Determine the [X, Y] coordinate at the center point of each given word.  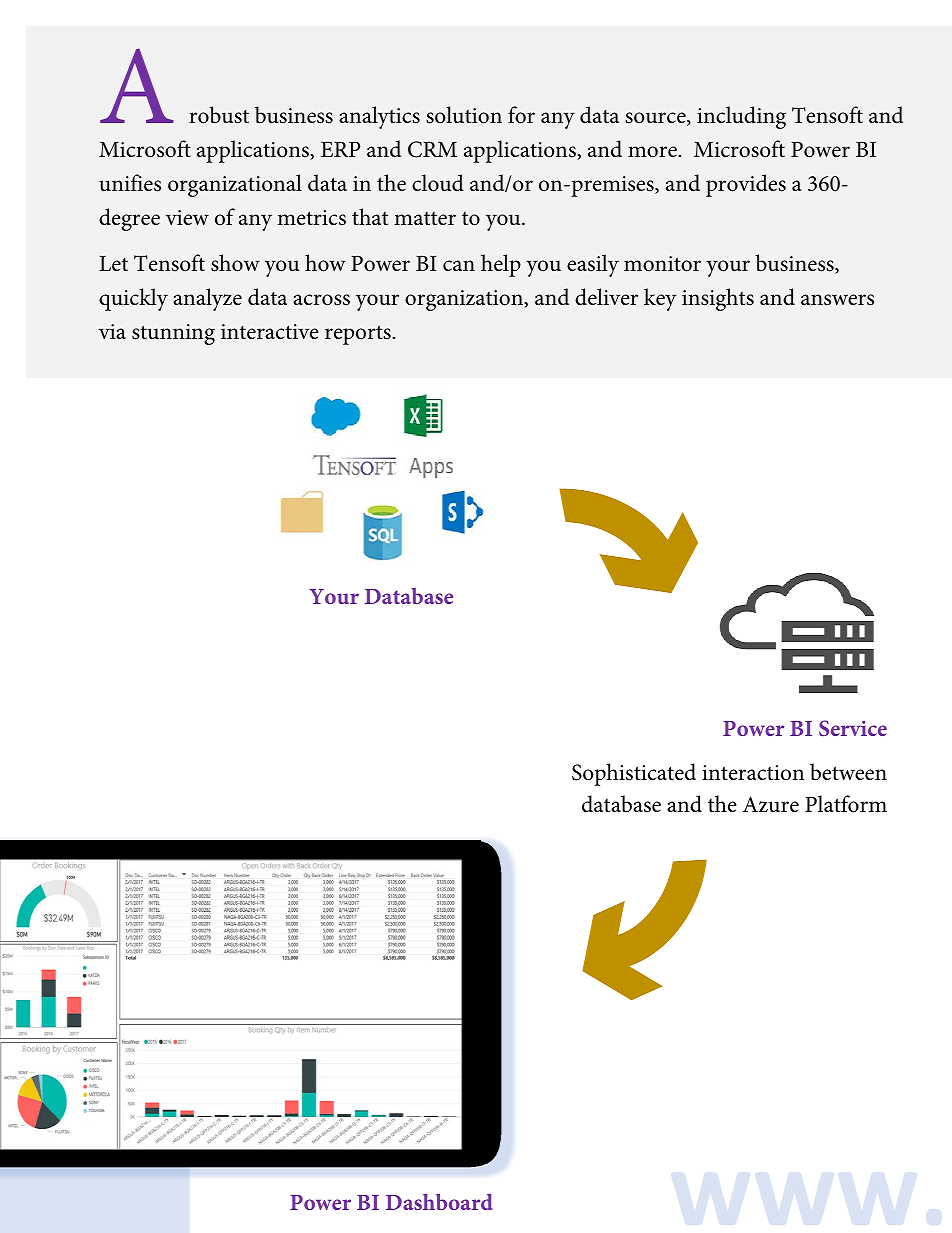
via [112, 332]
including [741, 117]
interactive [270, 332]
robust [219, 115]
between [848, 772]
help [501, 265]
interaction [753, 773]
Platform [846, 804]
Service [853, 728]
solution [464, 115]
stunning [173, 334]
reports [359, 335]
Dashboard [439, 1202]
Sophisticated [634, 774]
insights [718, 299]
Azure [770, 804]
